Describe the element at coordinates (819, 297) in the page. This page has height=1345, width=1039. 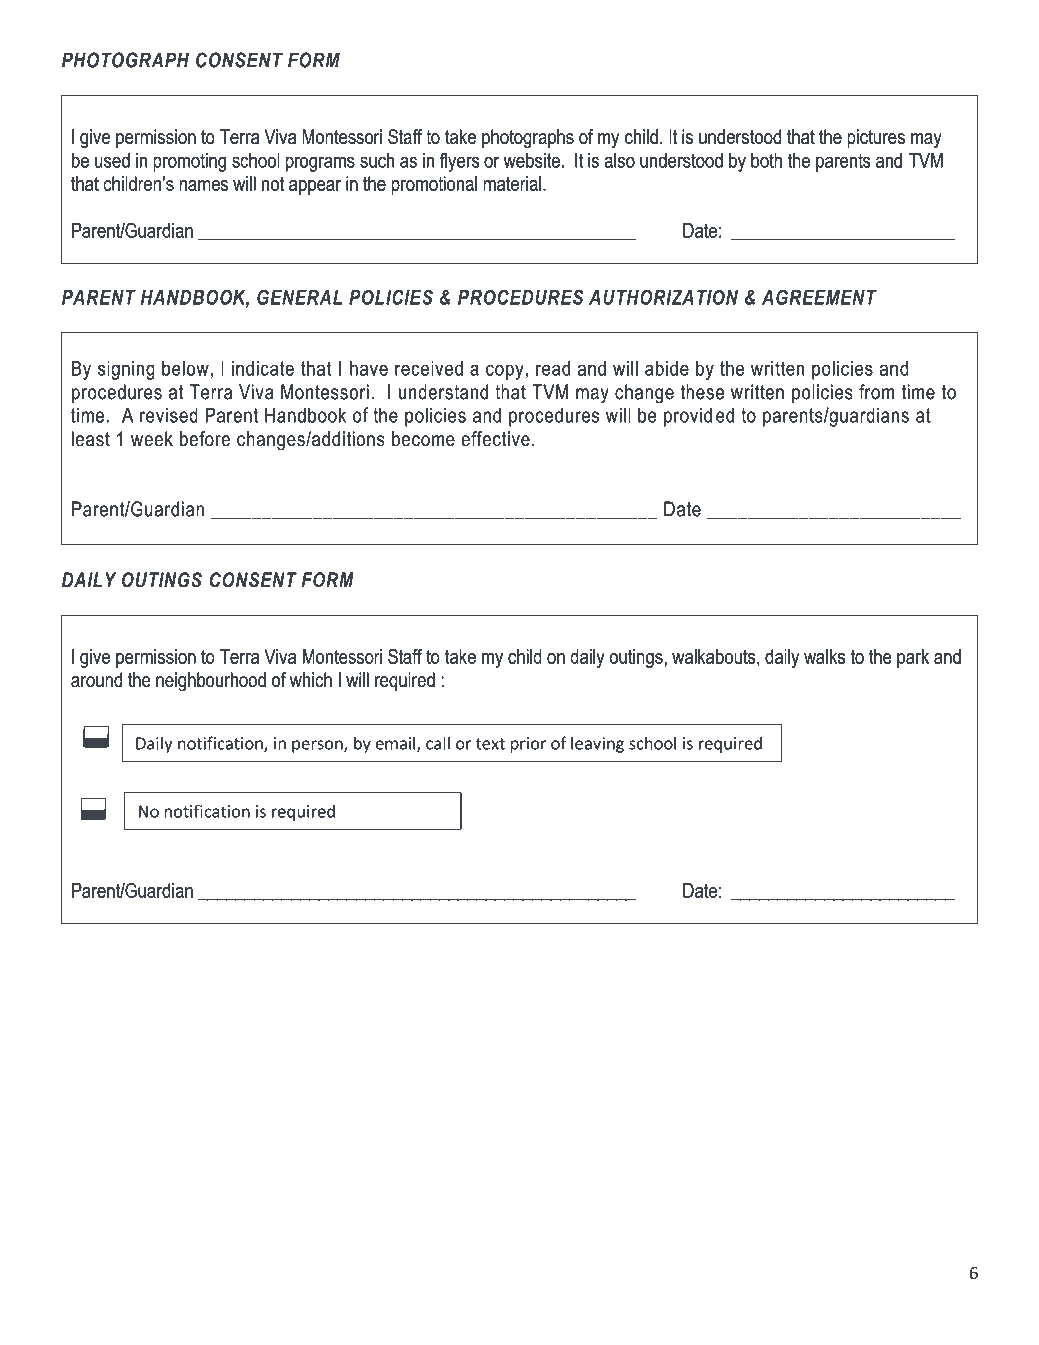
I see `AGREEMENT` at that location.
